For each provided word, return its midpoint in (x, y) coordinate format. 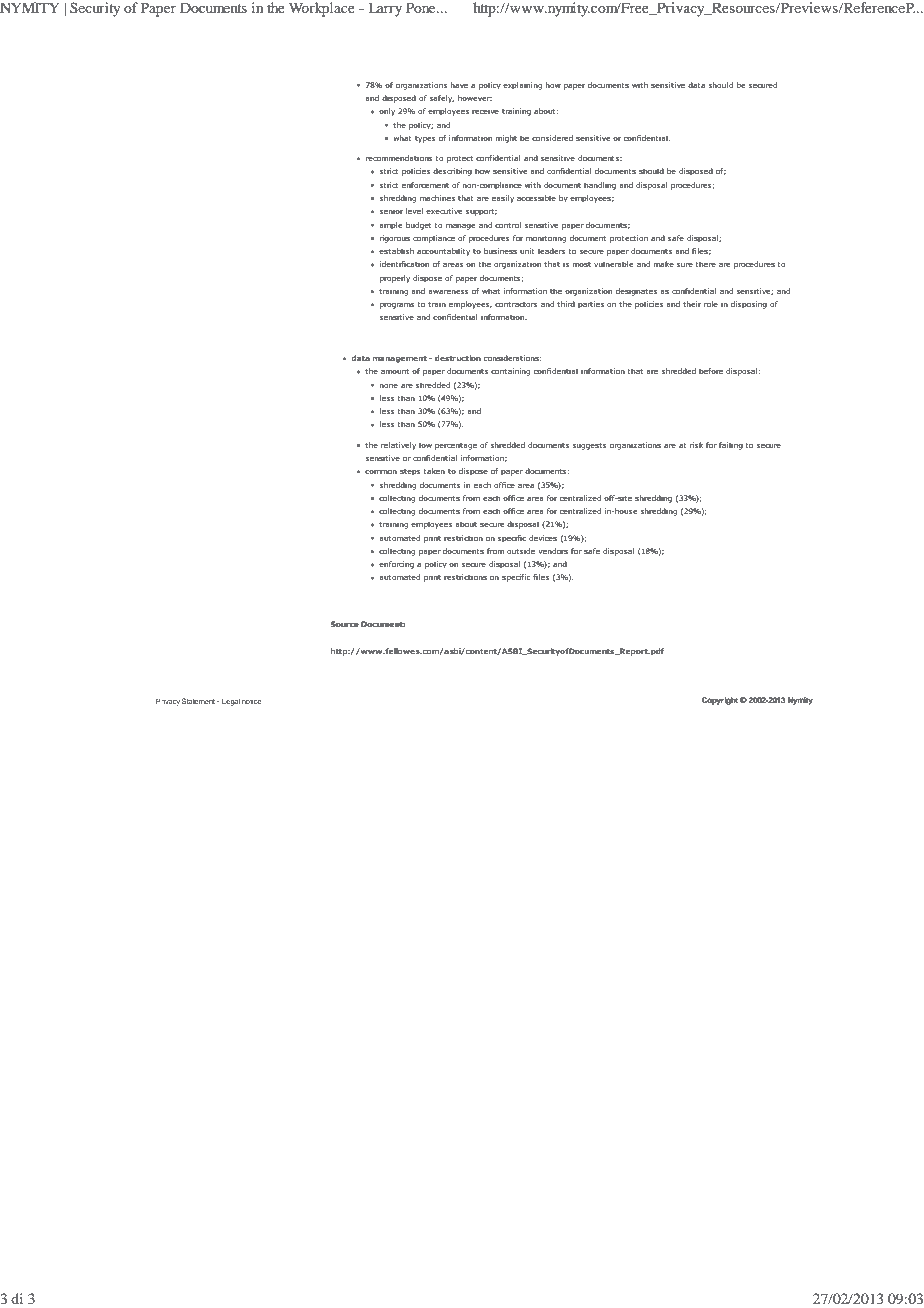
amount (395, 371)
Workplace (322, 9)
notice (251, 701)
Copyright (720, 701)
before (711, 371)
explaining (522, 86)
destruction (458, 358)
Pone (422, 7)
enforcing (396, 565)
